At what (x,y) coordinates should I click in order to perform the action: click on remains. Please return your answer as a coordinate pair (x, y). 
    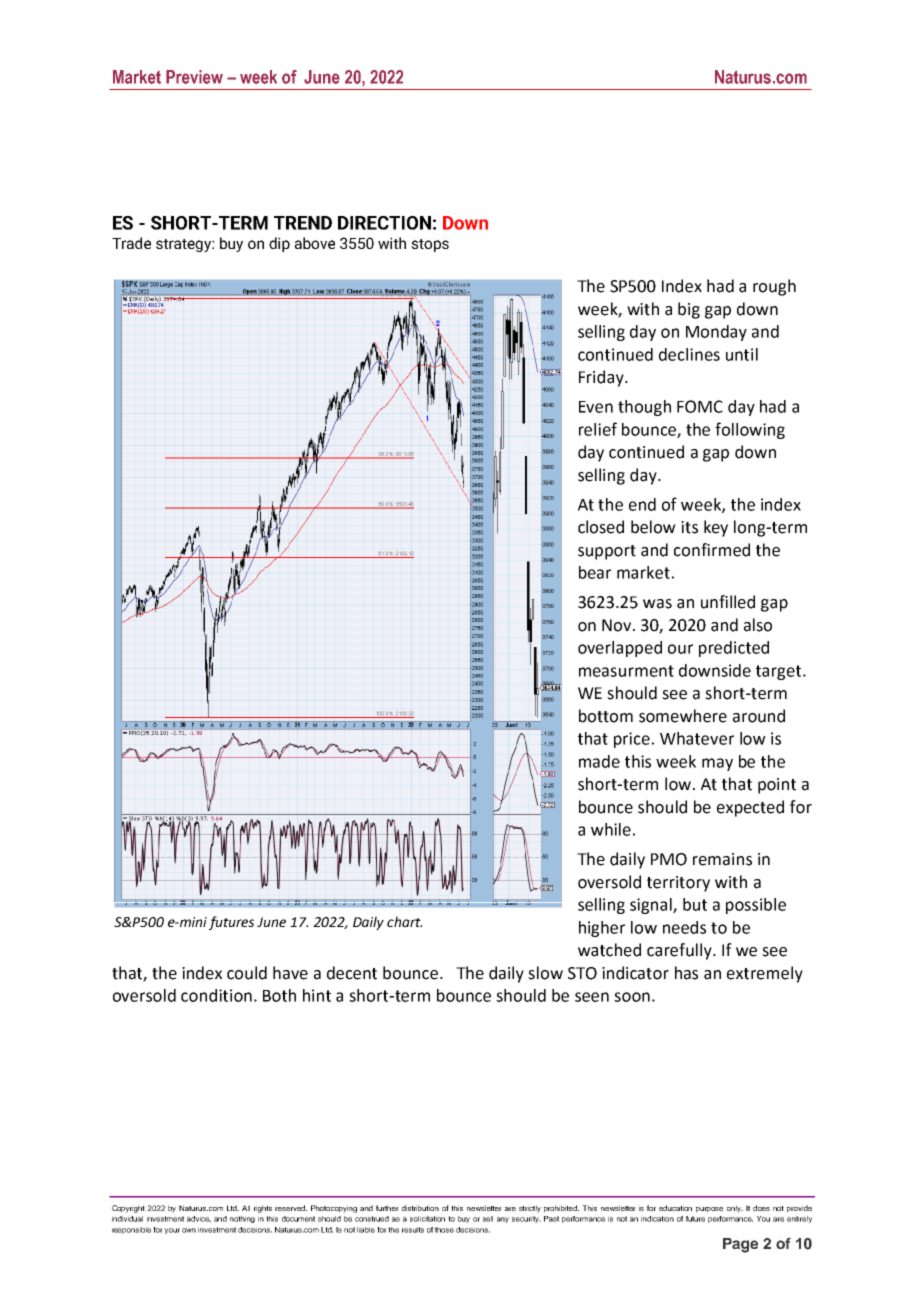
    Looking at the image, I should click on (722, 859).
